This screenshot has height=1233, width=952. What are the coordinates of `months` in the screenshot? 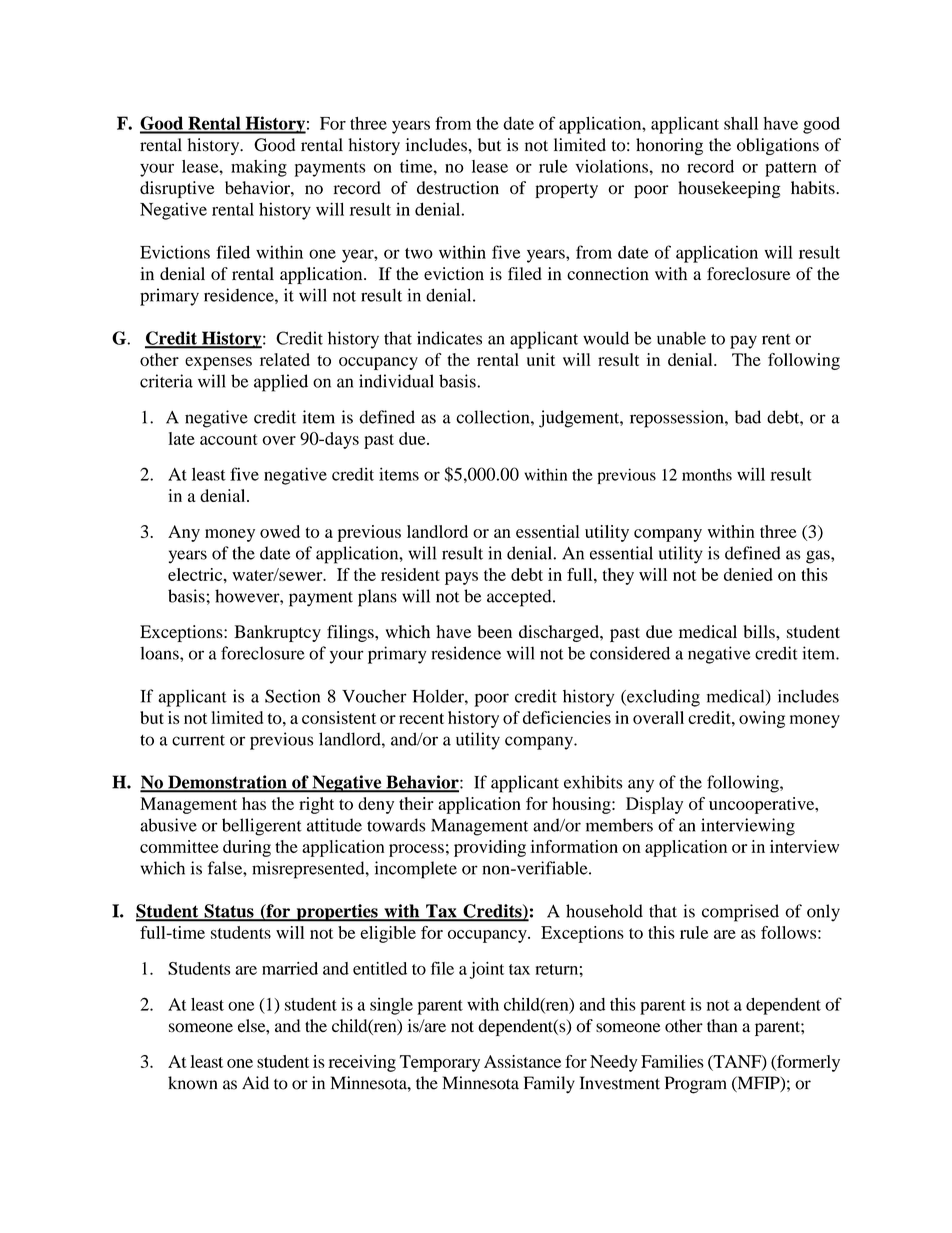 It's located at (707, 475).
